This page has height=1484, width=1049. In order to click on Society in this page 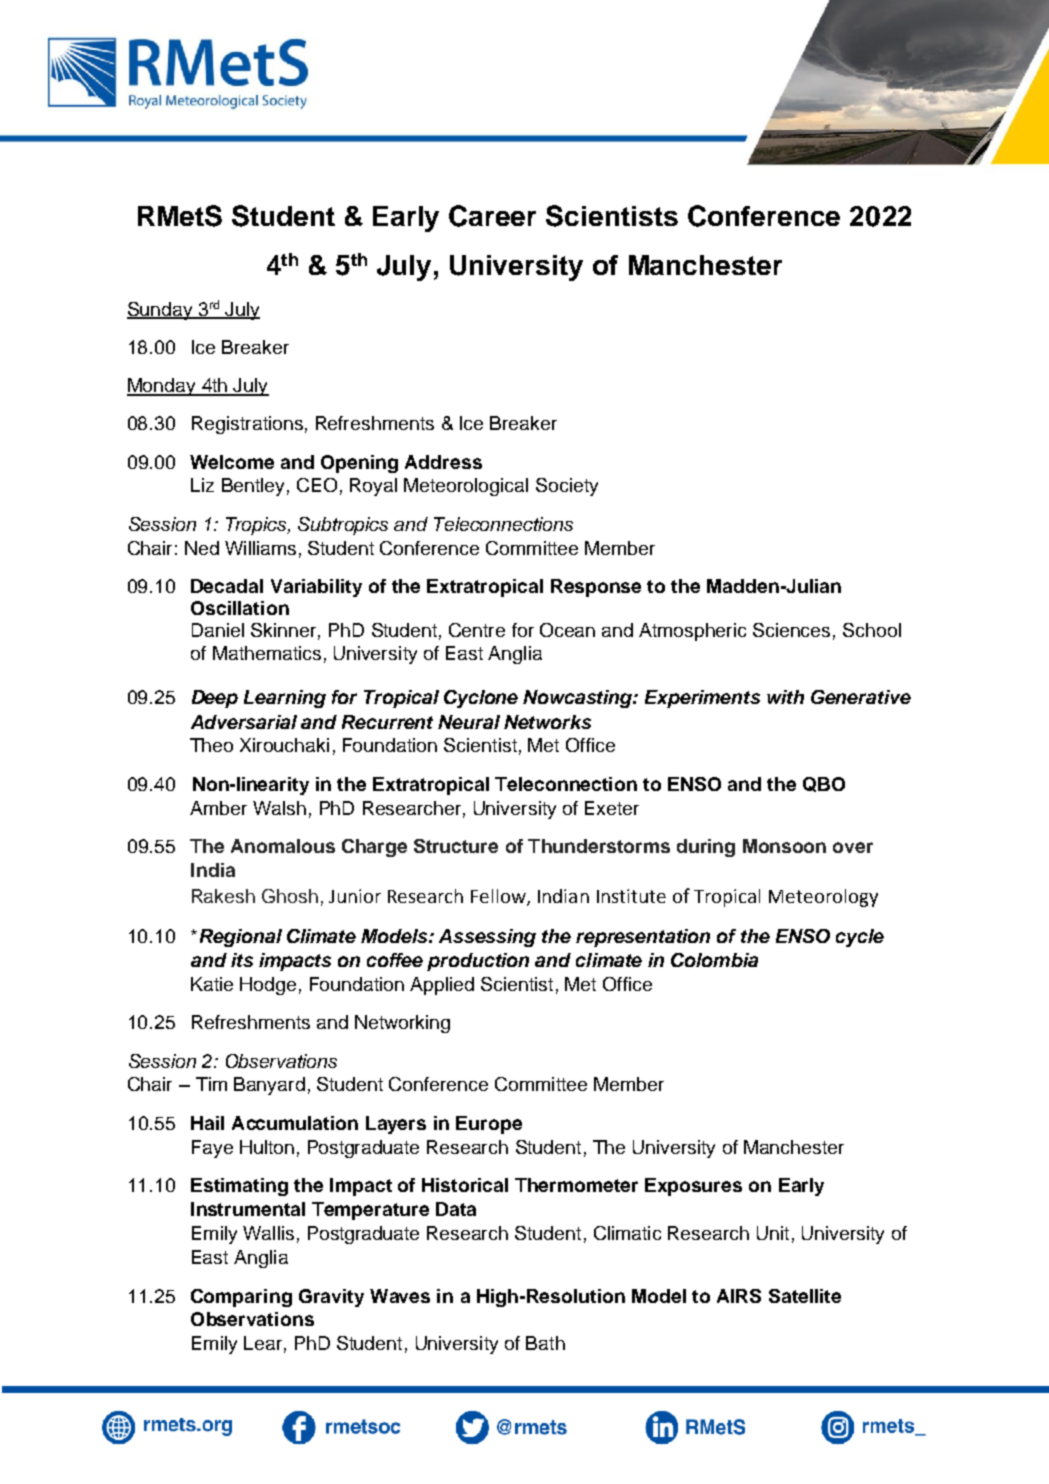, I will do `click(567, 487)`.
